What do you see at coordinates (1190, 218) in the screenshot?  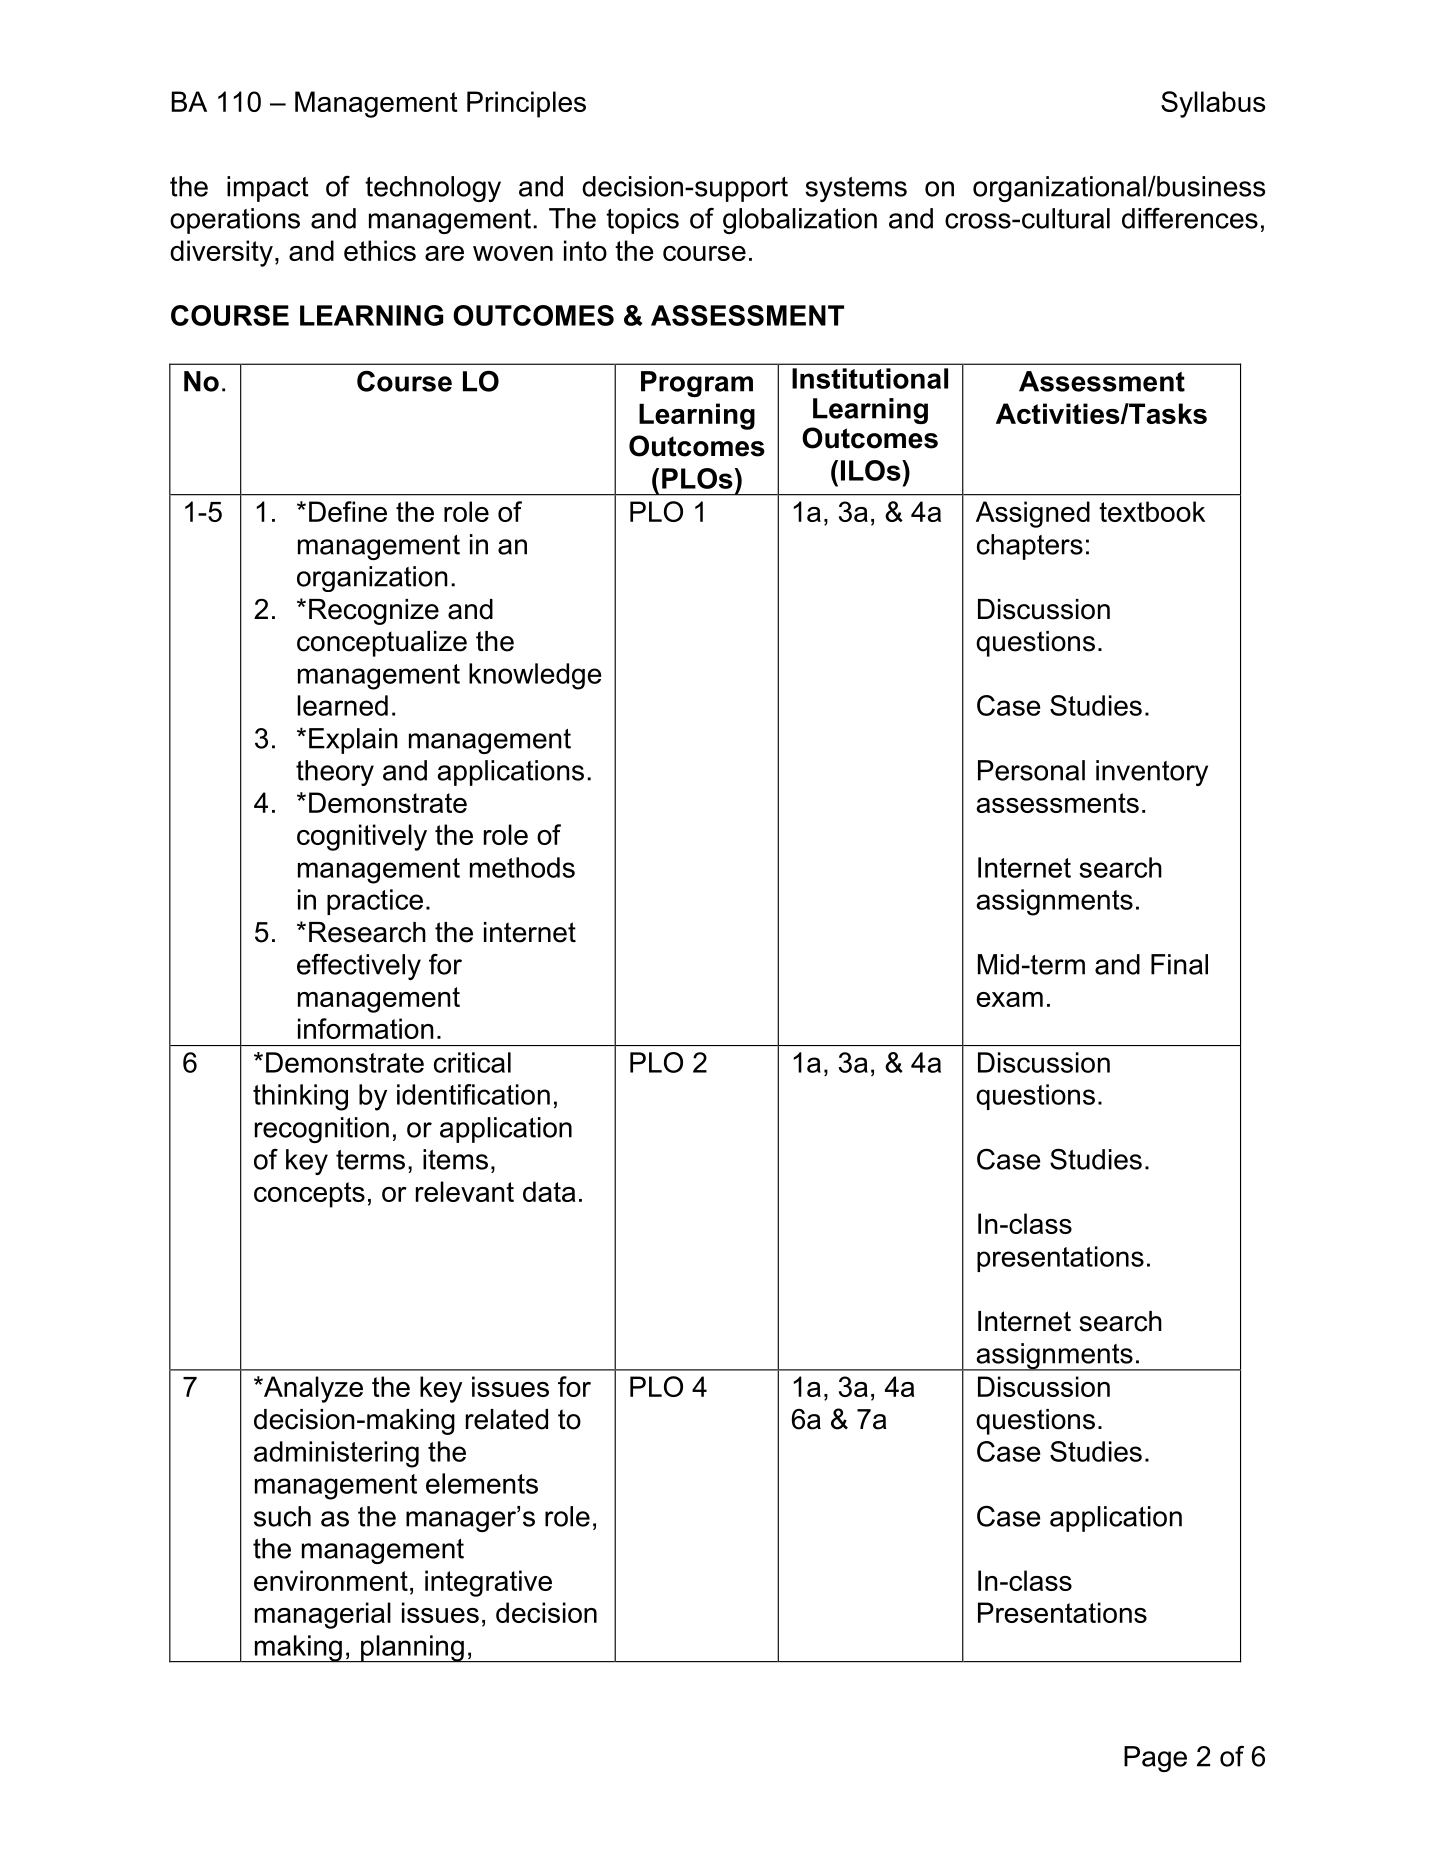 I see `differences` at bounding box center [1190, 218].
